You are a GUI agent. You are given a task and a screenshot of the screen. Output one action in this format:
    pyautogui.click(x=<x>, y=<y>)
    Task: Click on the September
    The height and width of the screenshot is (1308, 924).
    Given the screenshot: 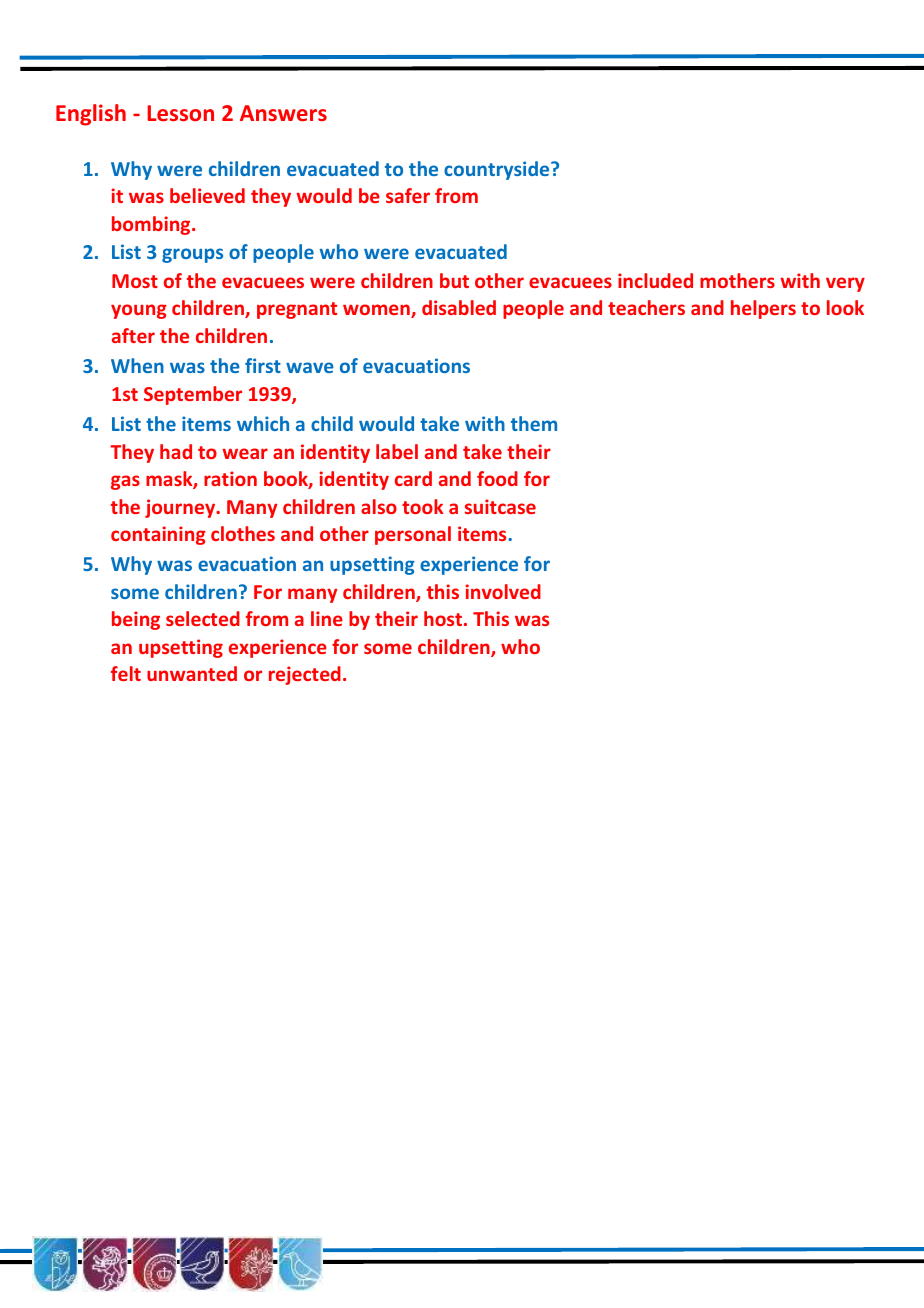 What is the action you would take?
    pyautogui.click(x=193, y=395)
